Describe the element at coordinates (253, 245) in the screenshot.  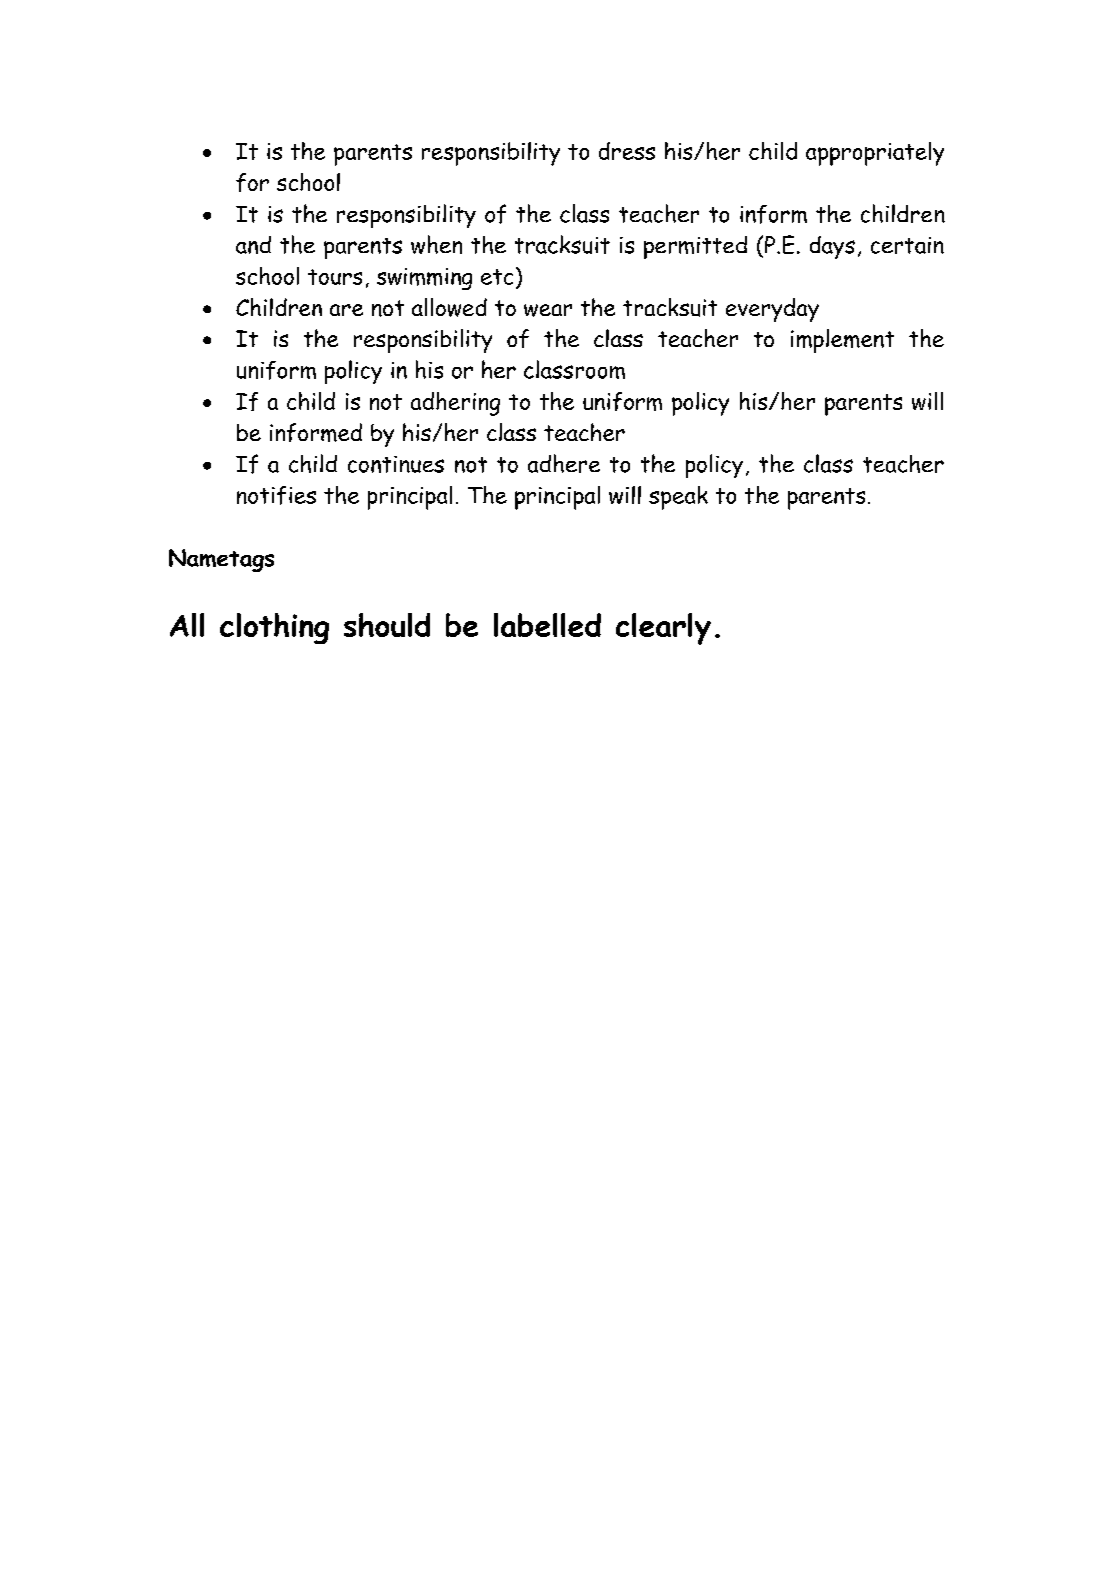
I see `and` at that location.
